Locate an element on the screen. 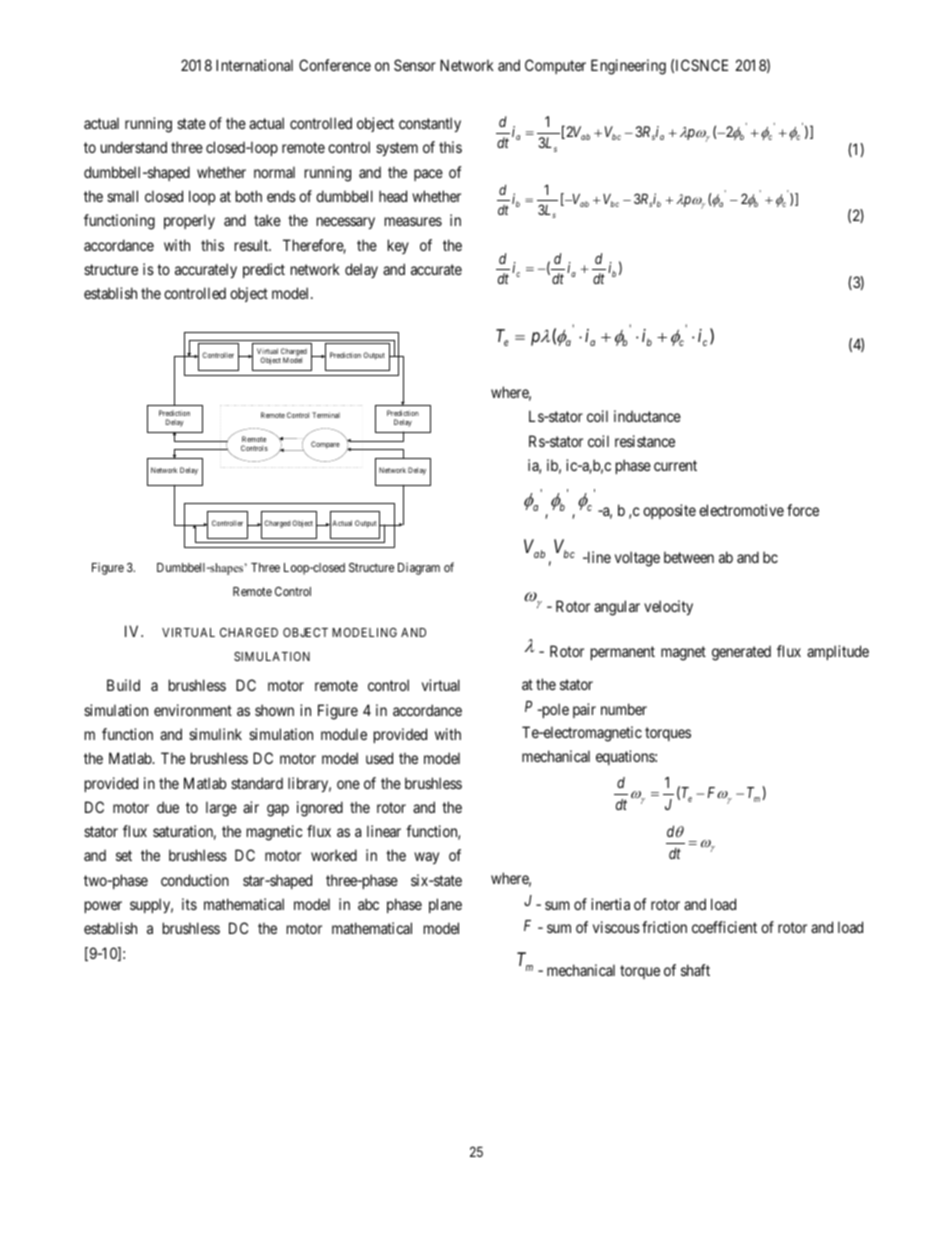  inductance is located at coordinates (647, 416).
